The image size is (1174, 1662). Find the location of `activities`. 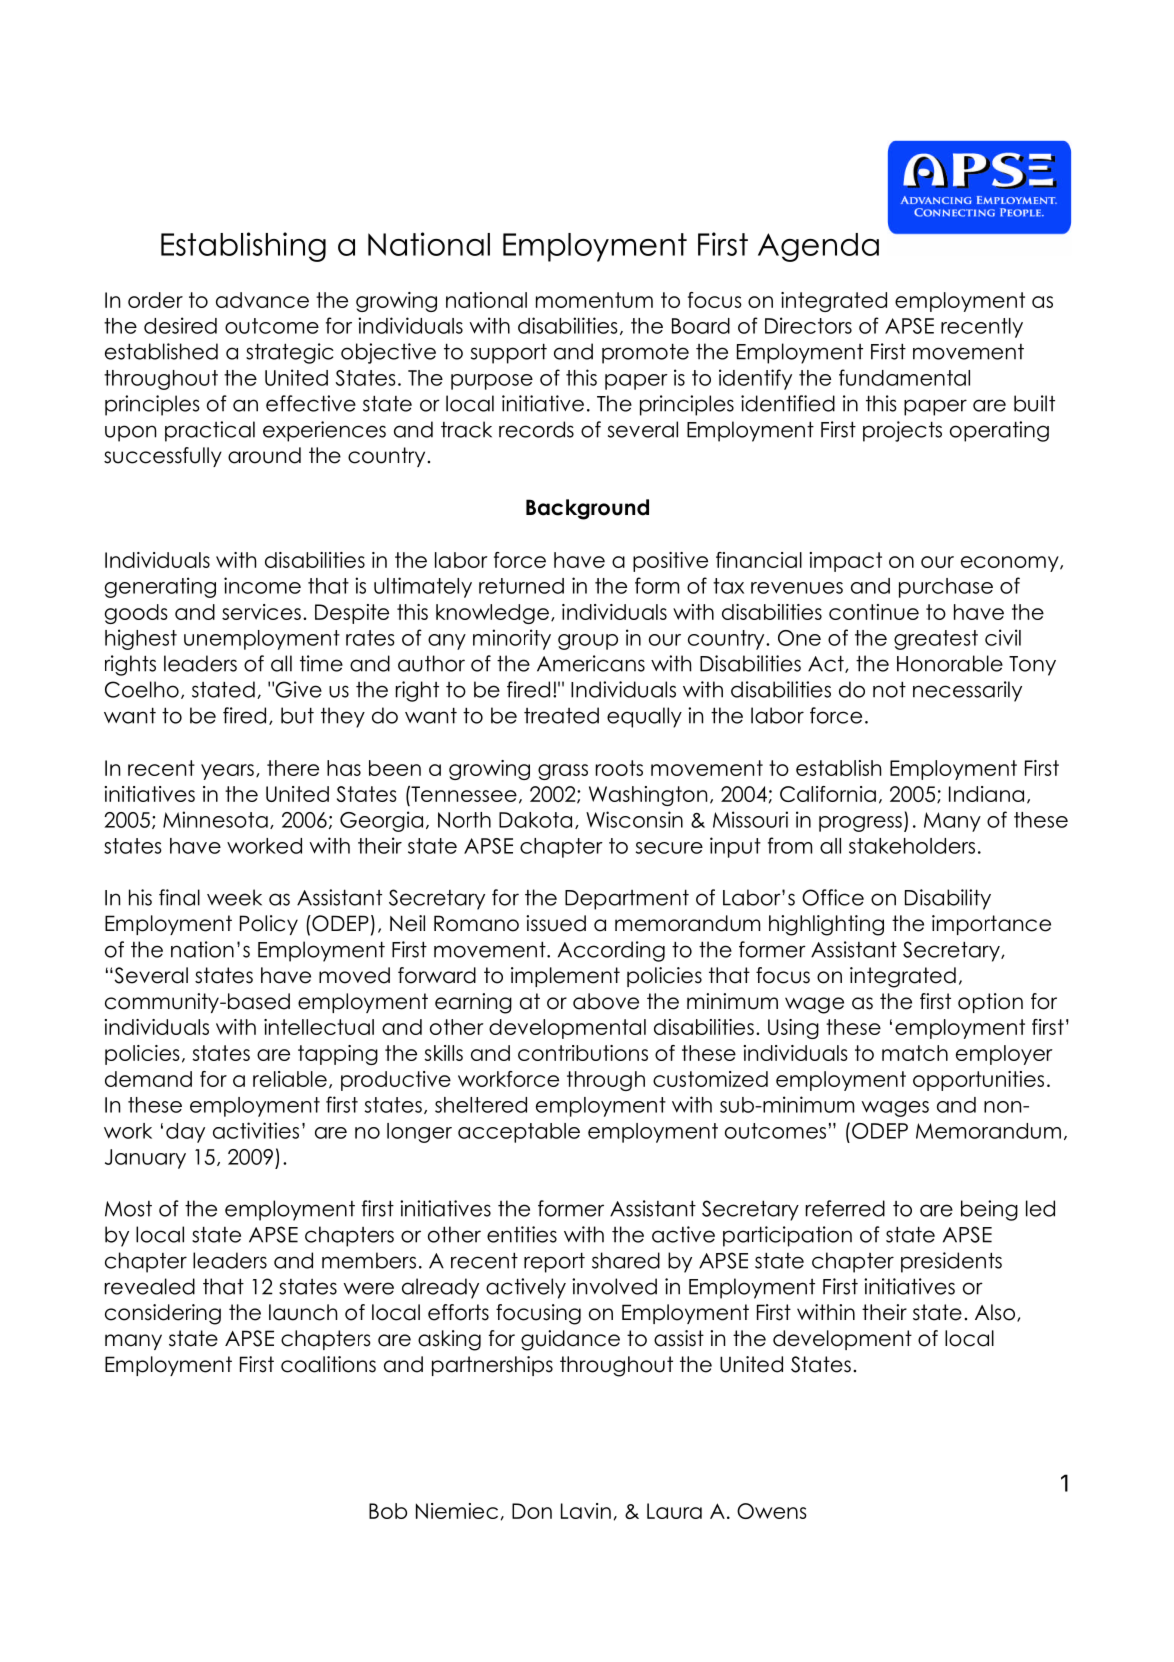

activities is located at coordinates (256, 1130).
